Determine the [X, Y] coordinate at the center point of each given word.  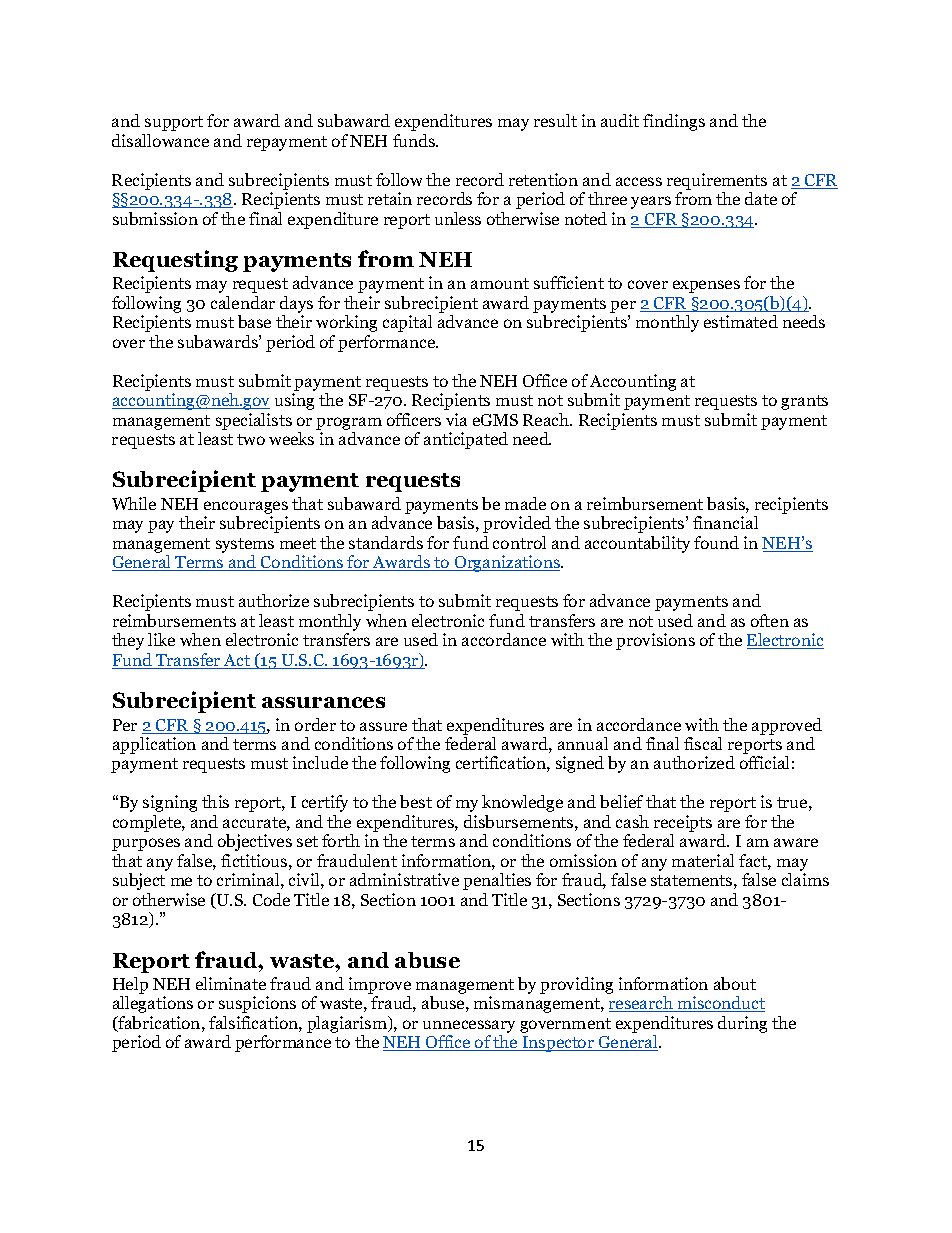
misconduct [720, 1004]
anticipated [466, 440]
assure [383, 726]
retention [543, 179]
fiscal [703, 743]
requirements [717, 181]
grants [804, 402]
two [251, 439]
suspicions [257, 1004]
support [174, 123]
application [154, 745]
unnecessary [469, 1028]
